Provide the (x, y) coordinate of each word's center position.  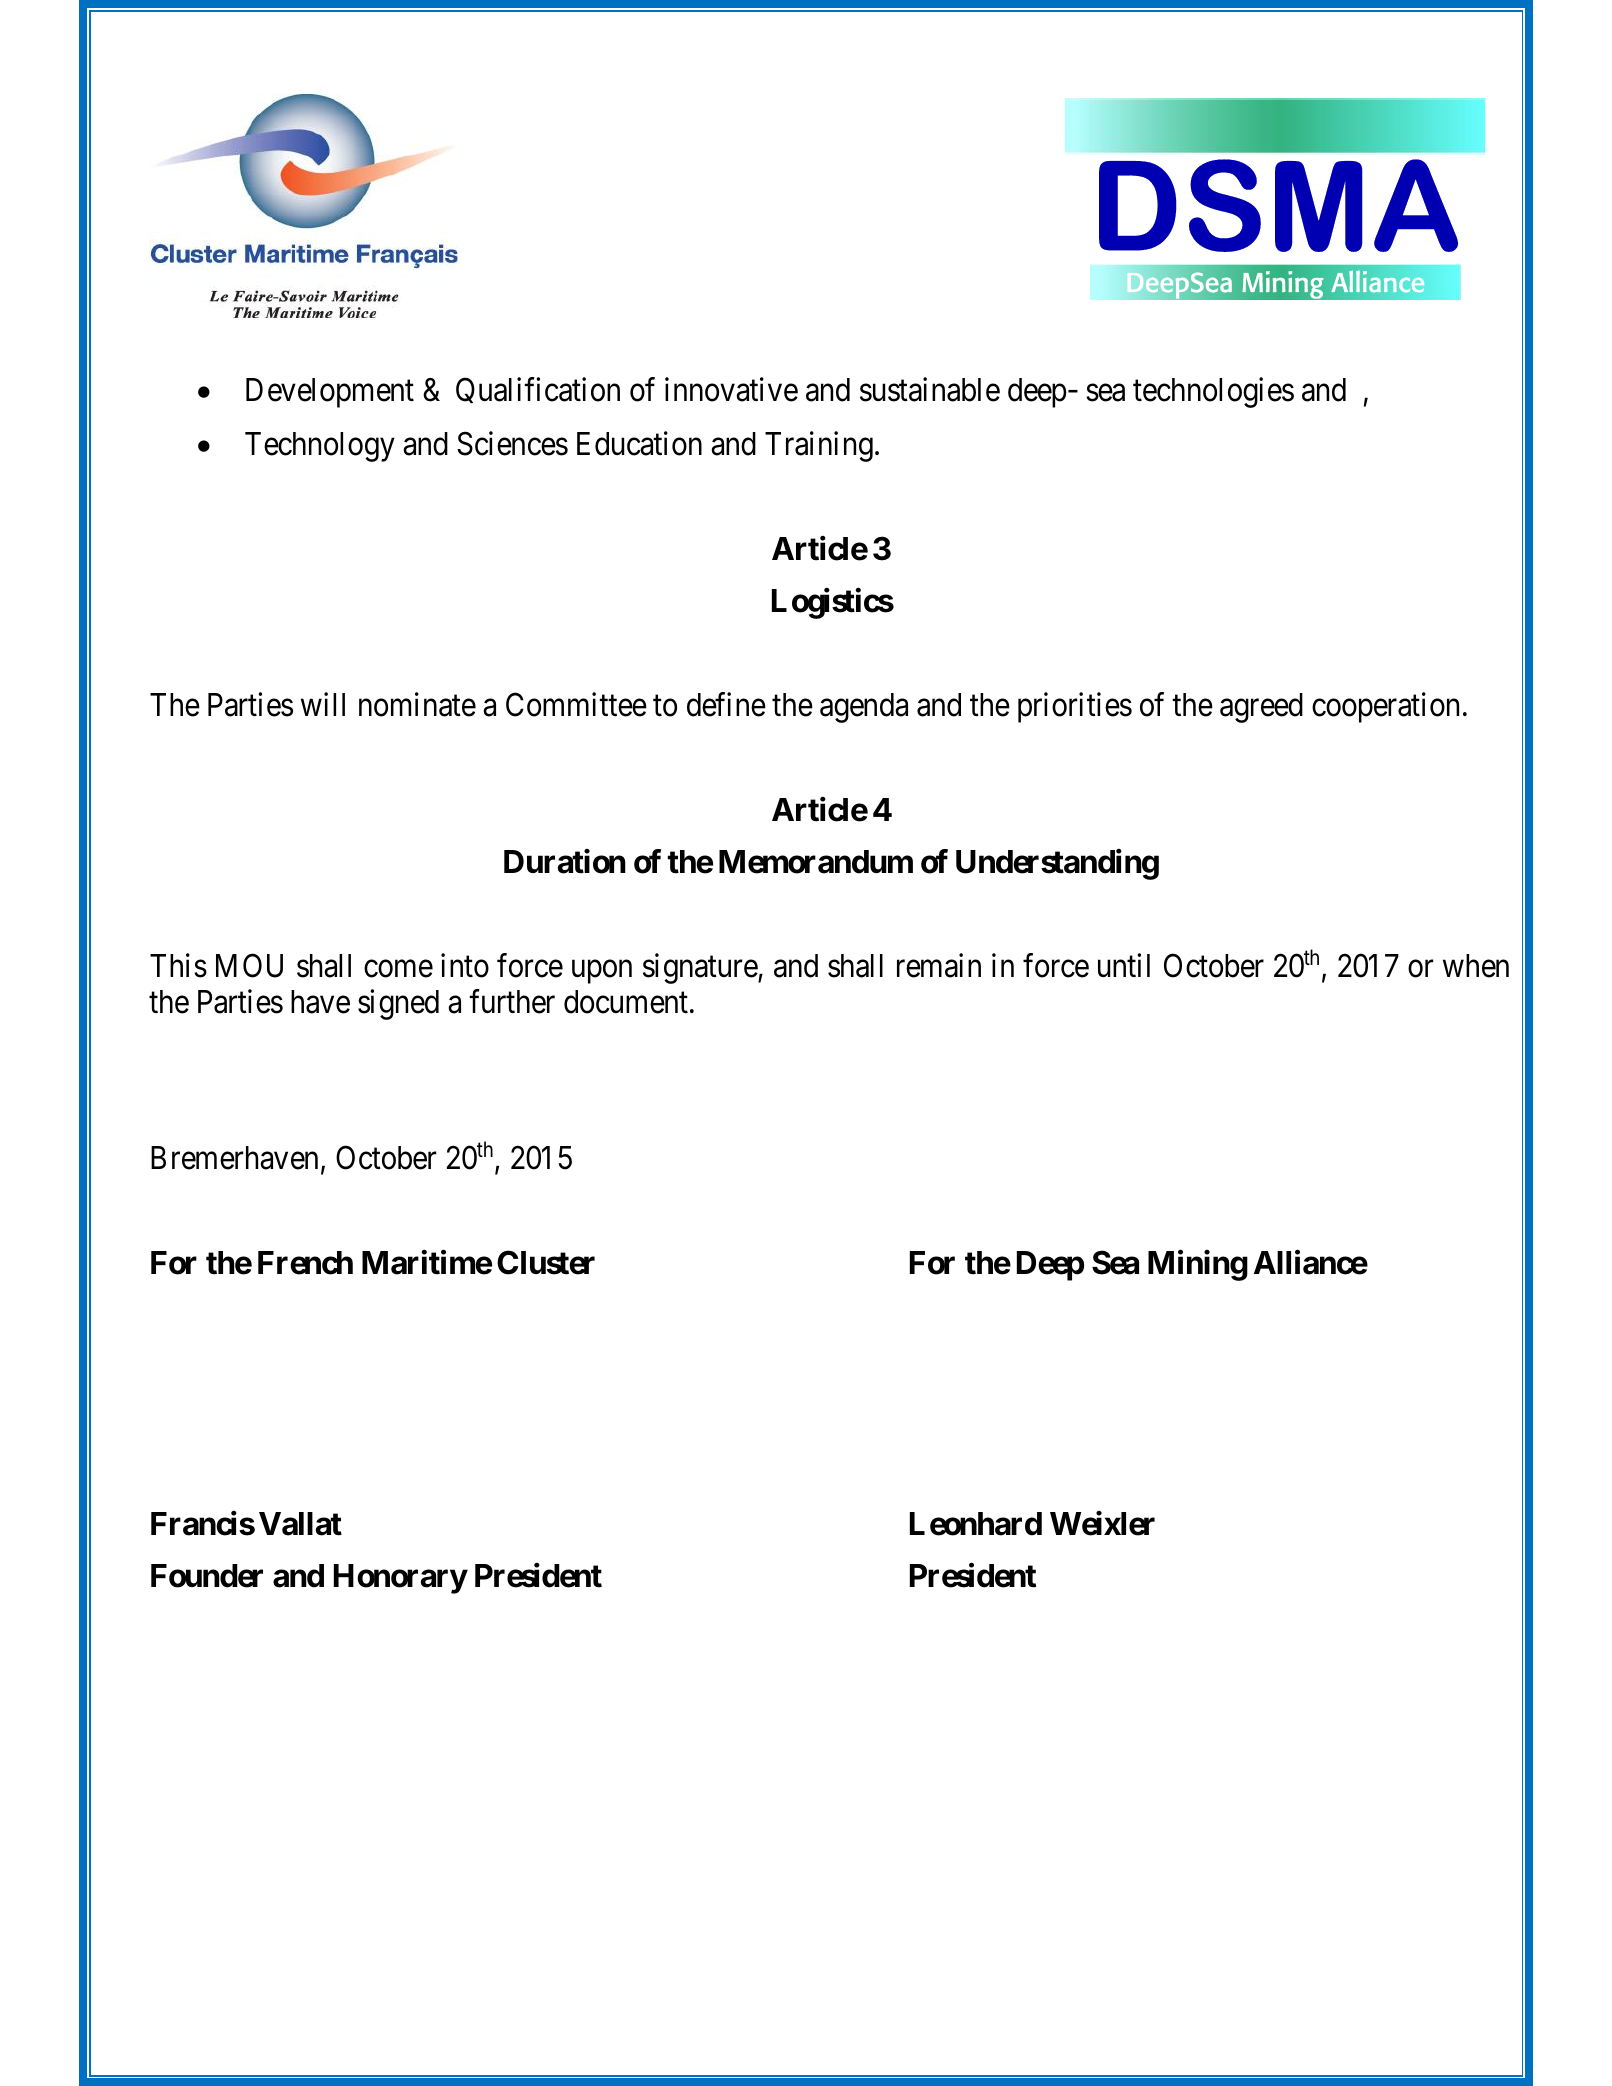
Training (819, 447)
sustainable (930, 389)
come (398, 969)
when (1476, 966)
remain (939, 965)
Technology (320, 447)
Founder (207, 1576)
